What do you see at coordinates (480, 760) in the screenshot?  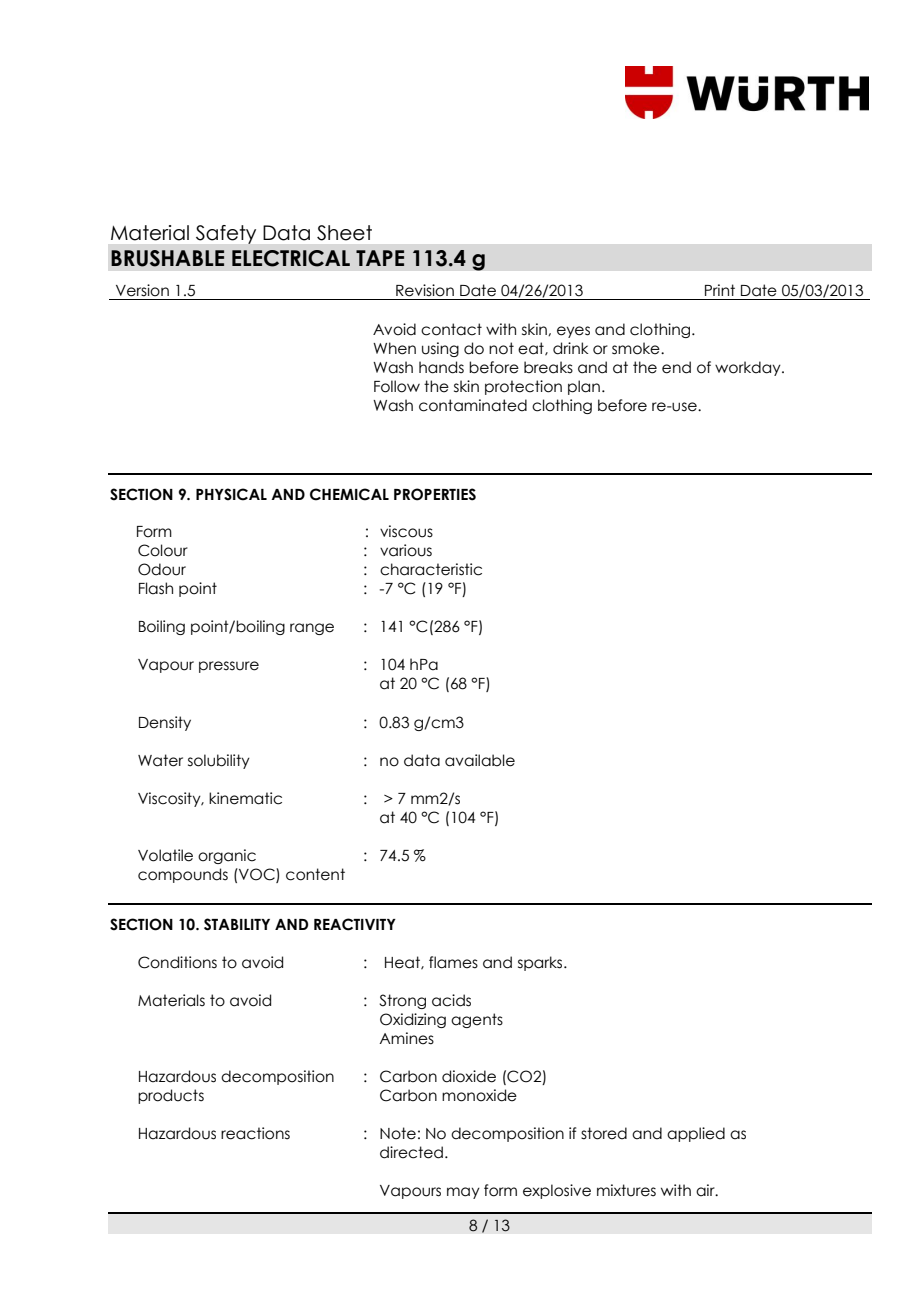 I see `available` at bounding box center [480, 760].
